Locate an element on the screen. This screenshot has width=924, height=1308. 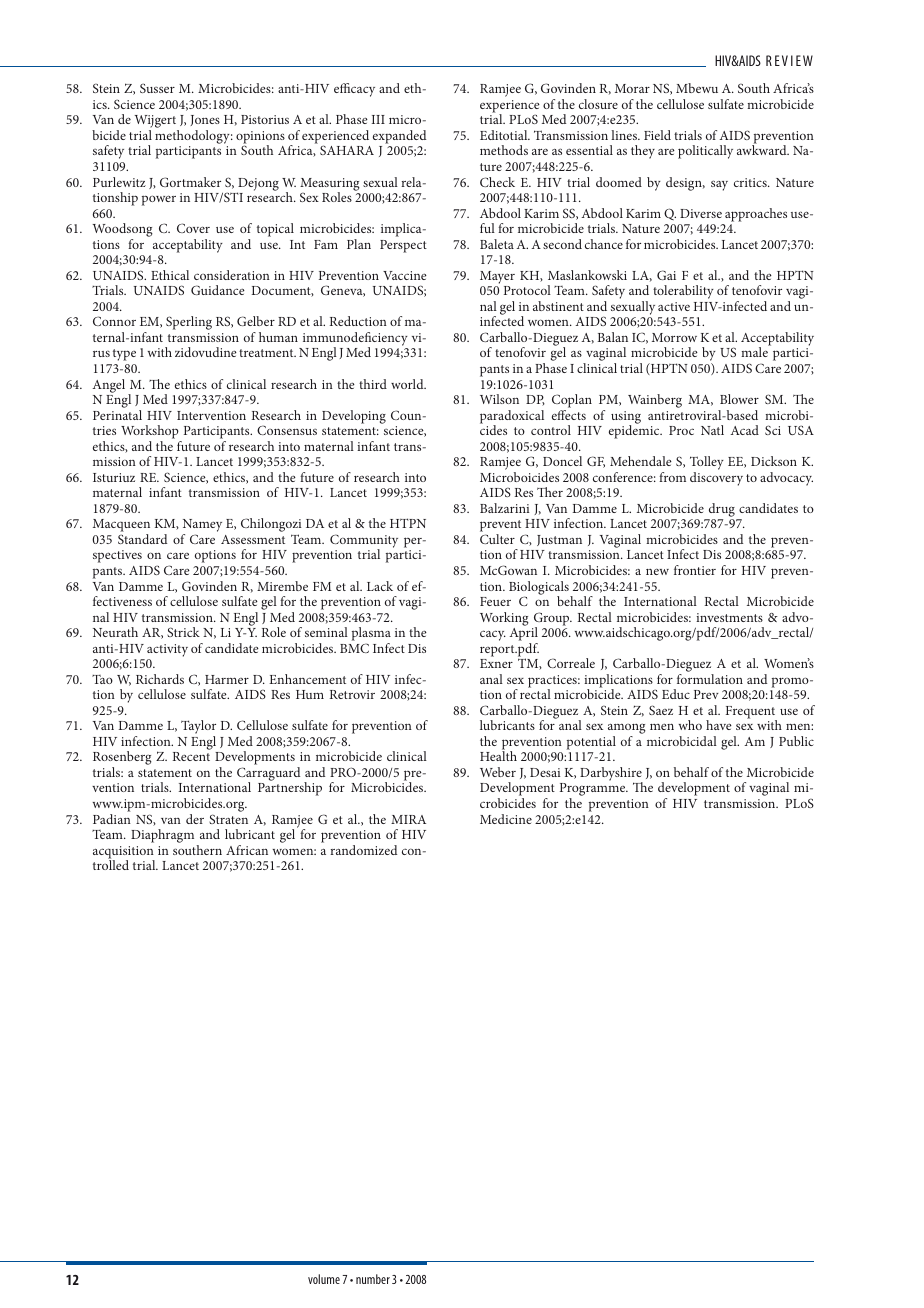
Jones is located at coordinates (205, 120).
